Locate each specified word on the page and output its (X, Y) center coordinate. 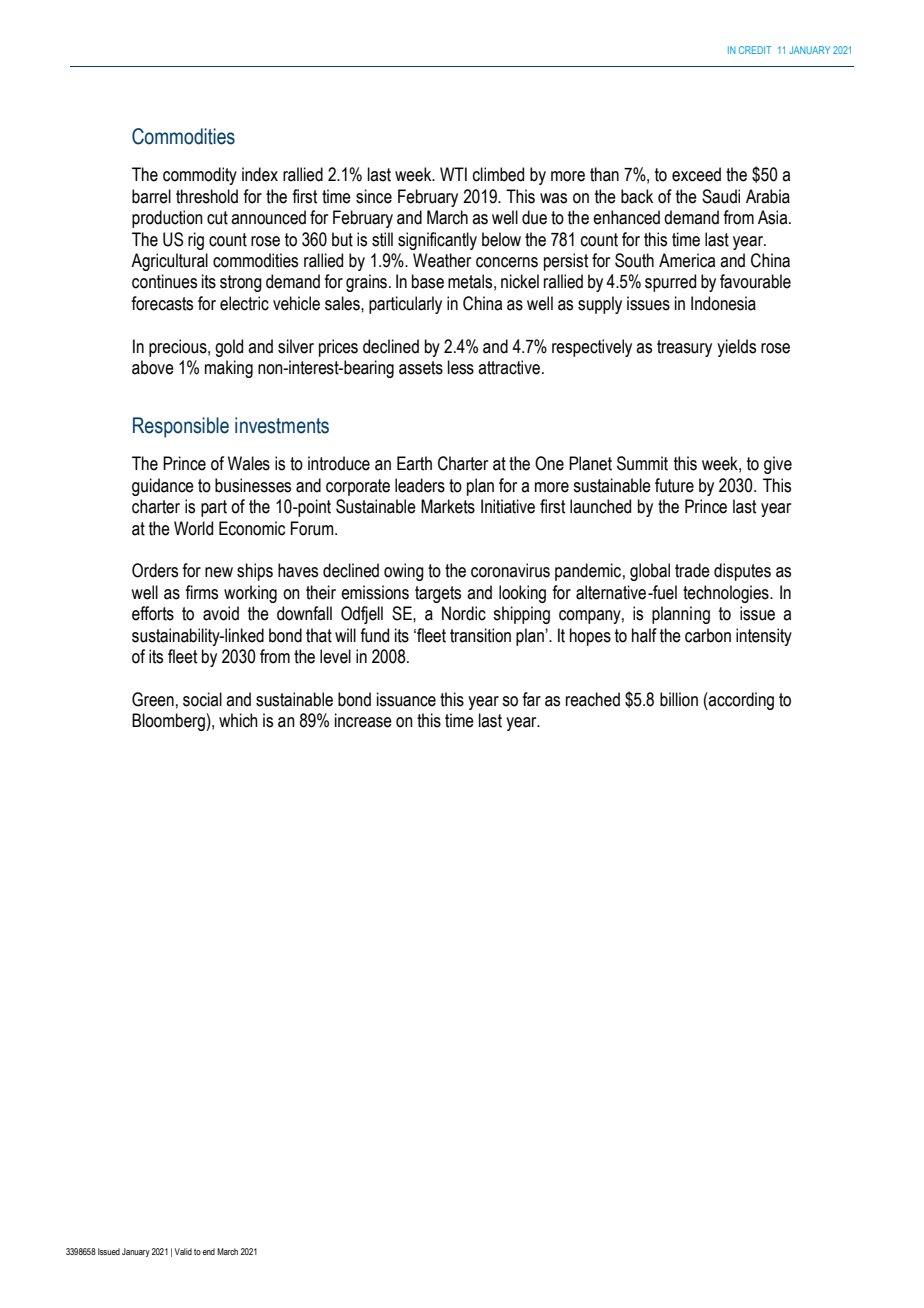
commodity (200, 176)
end (209, 1251)
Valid (183, 1251)
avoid (221, 613)
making (229, 369)
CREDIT (755, 50)
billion (679, 699)
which (238, 720)
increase (363, 720)
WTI (453, 174)
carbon (708, 635)
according (740, 701)
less (461, 367)
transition (480, 635)
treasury (684, 348)
